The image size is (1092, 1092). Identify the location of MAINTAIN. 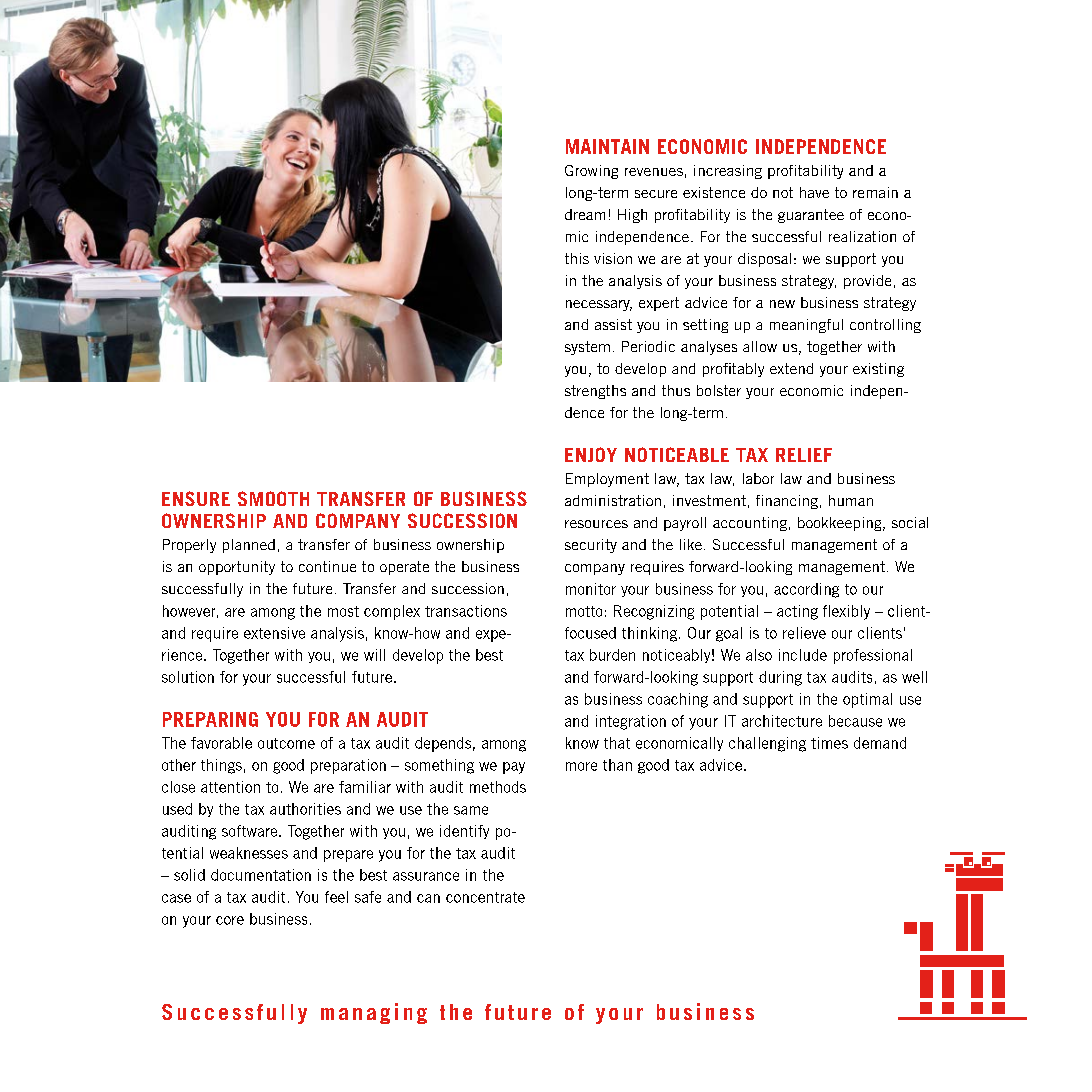
(607, 146).
